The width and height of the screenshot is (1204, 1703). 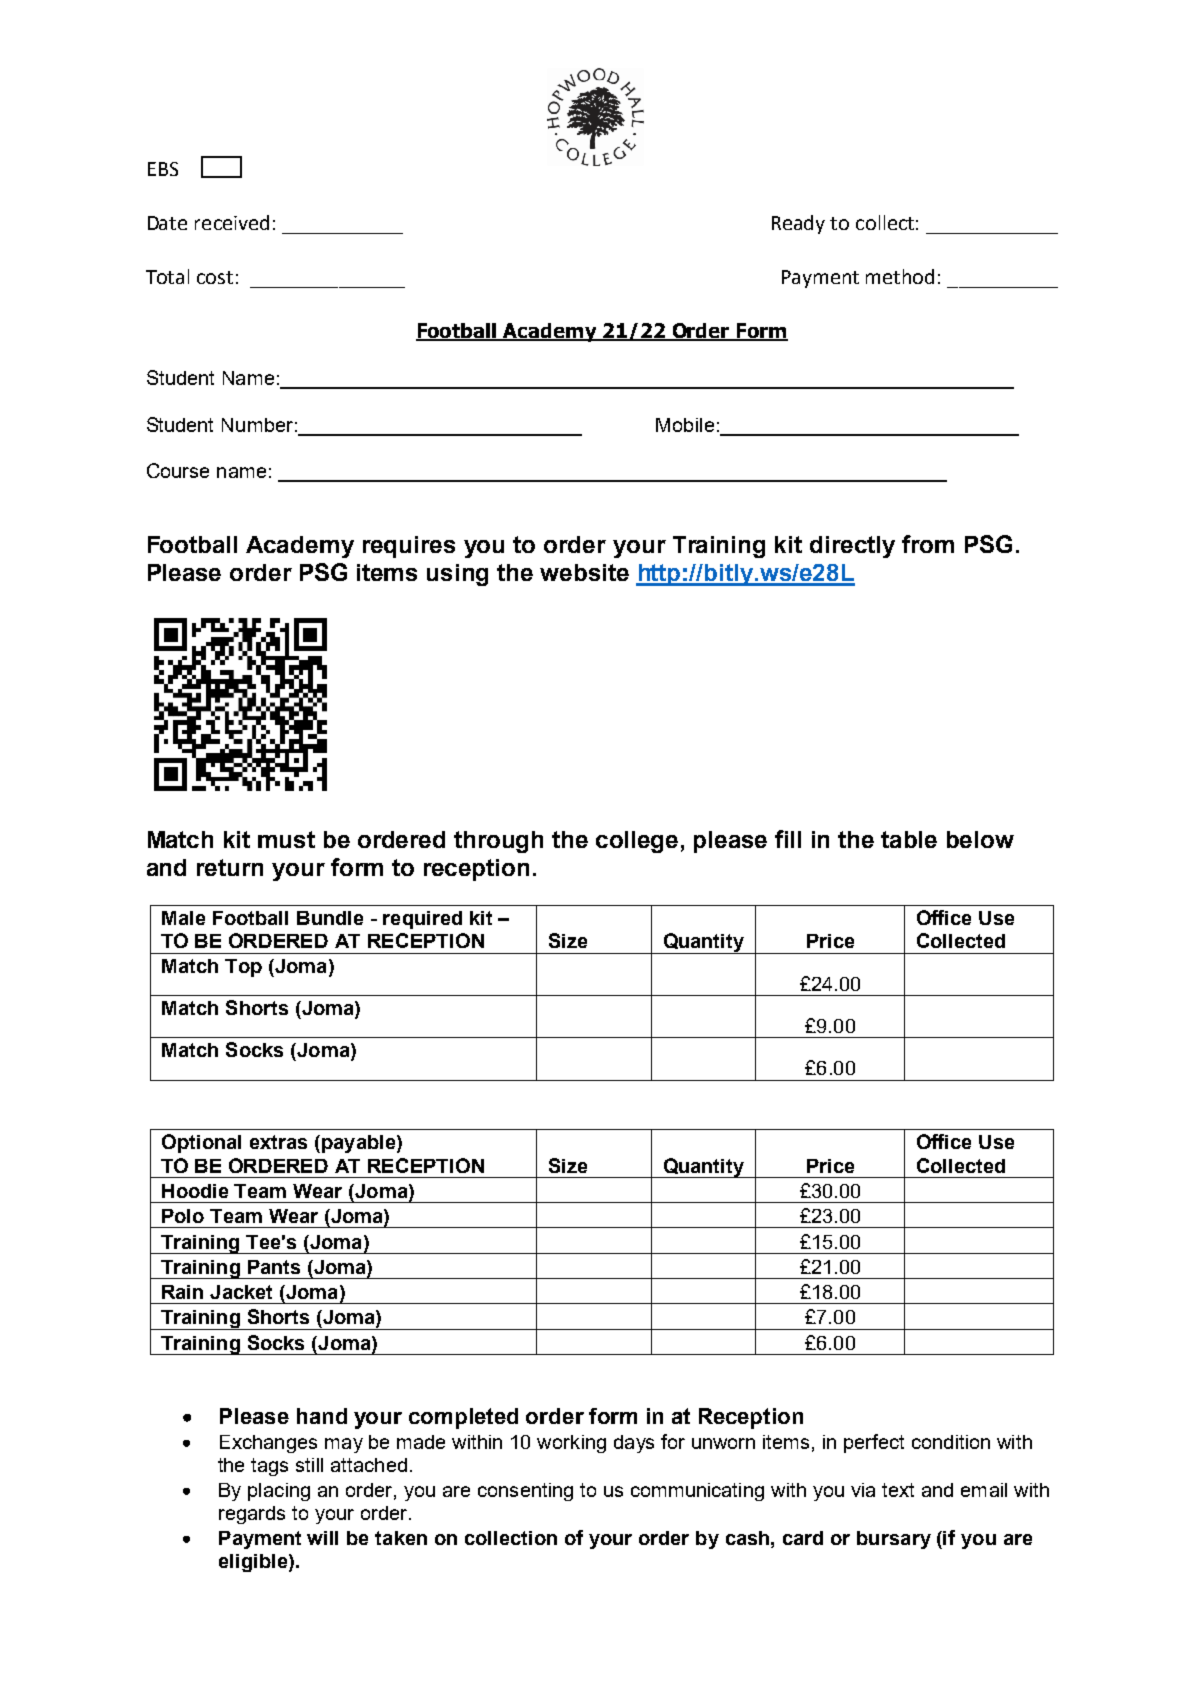 What do you see at coordinates (798, 224) in the screenshot?
I see `Ready` at bounding box center [798, 224].
